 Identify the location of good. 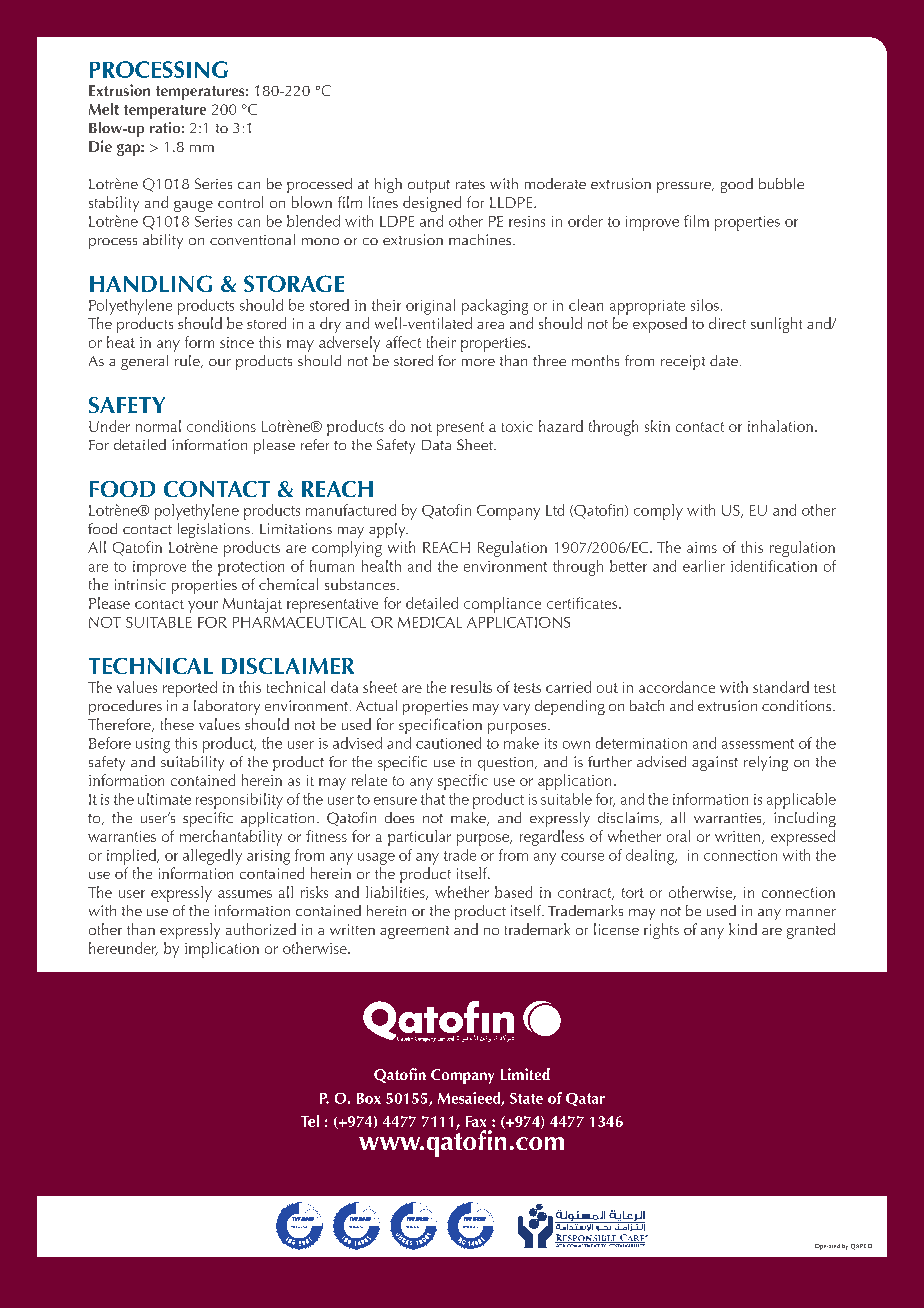
(737, 185).
